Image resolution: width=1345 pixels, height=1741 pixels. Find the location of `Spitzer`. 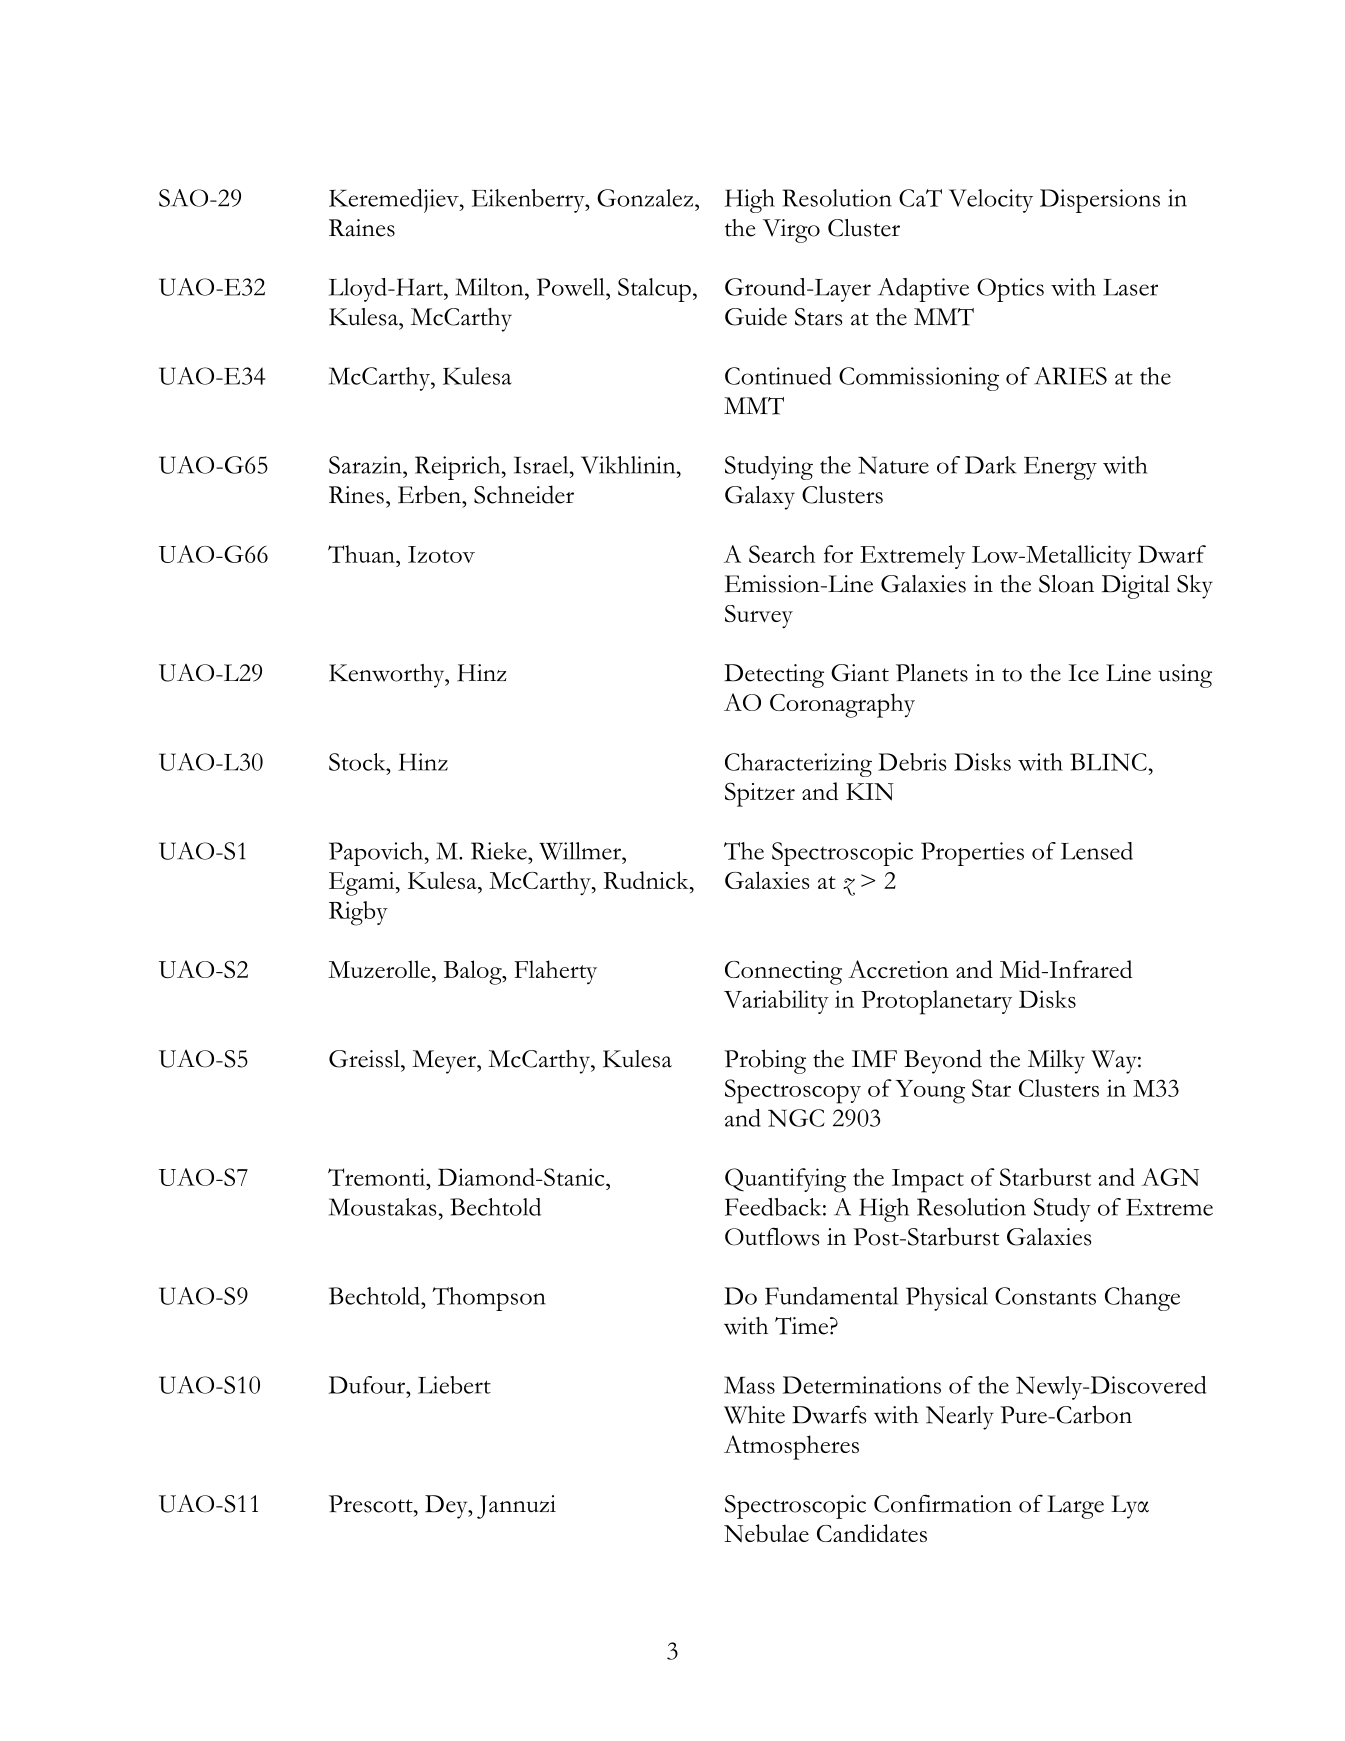

Spitzer is located at coordinates (760, 795).
